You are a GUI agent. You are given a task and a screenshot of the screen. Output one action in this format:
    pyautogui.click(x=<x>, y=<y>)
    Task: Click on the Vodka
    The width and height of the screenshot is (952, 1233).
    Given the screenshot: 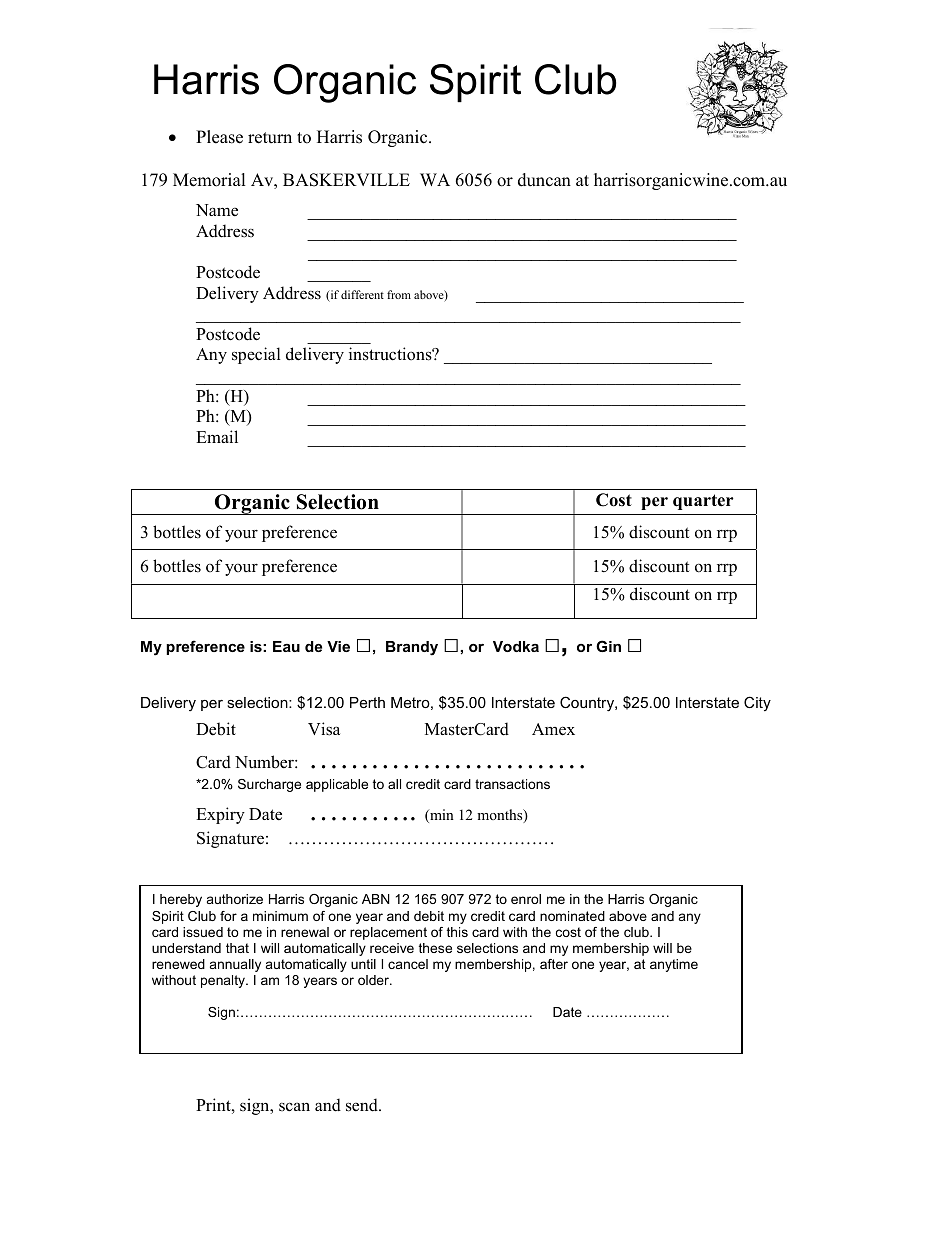 What is the action you would take?
    pyautogui.click(x=516, y=646)
